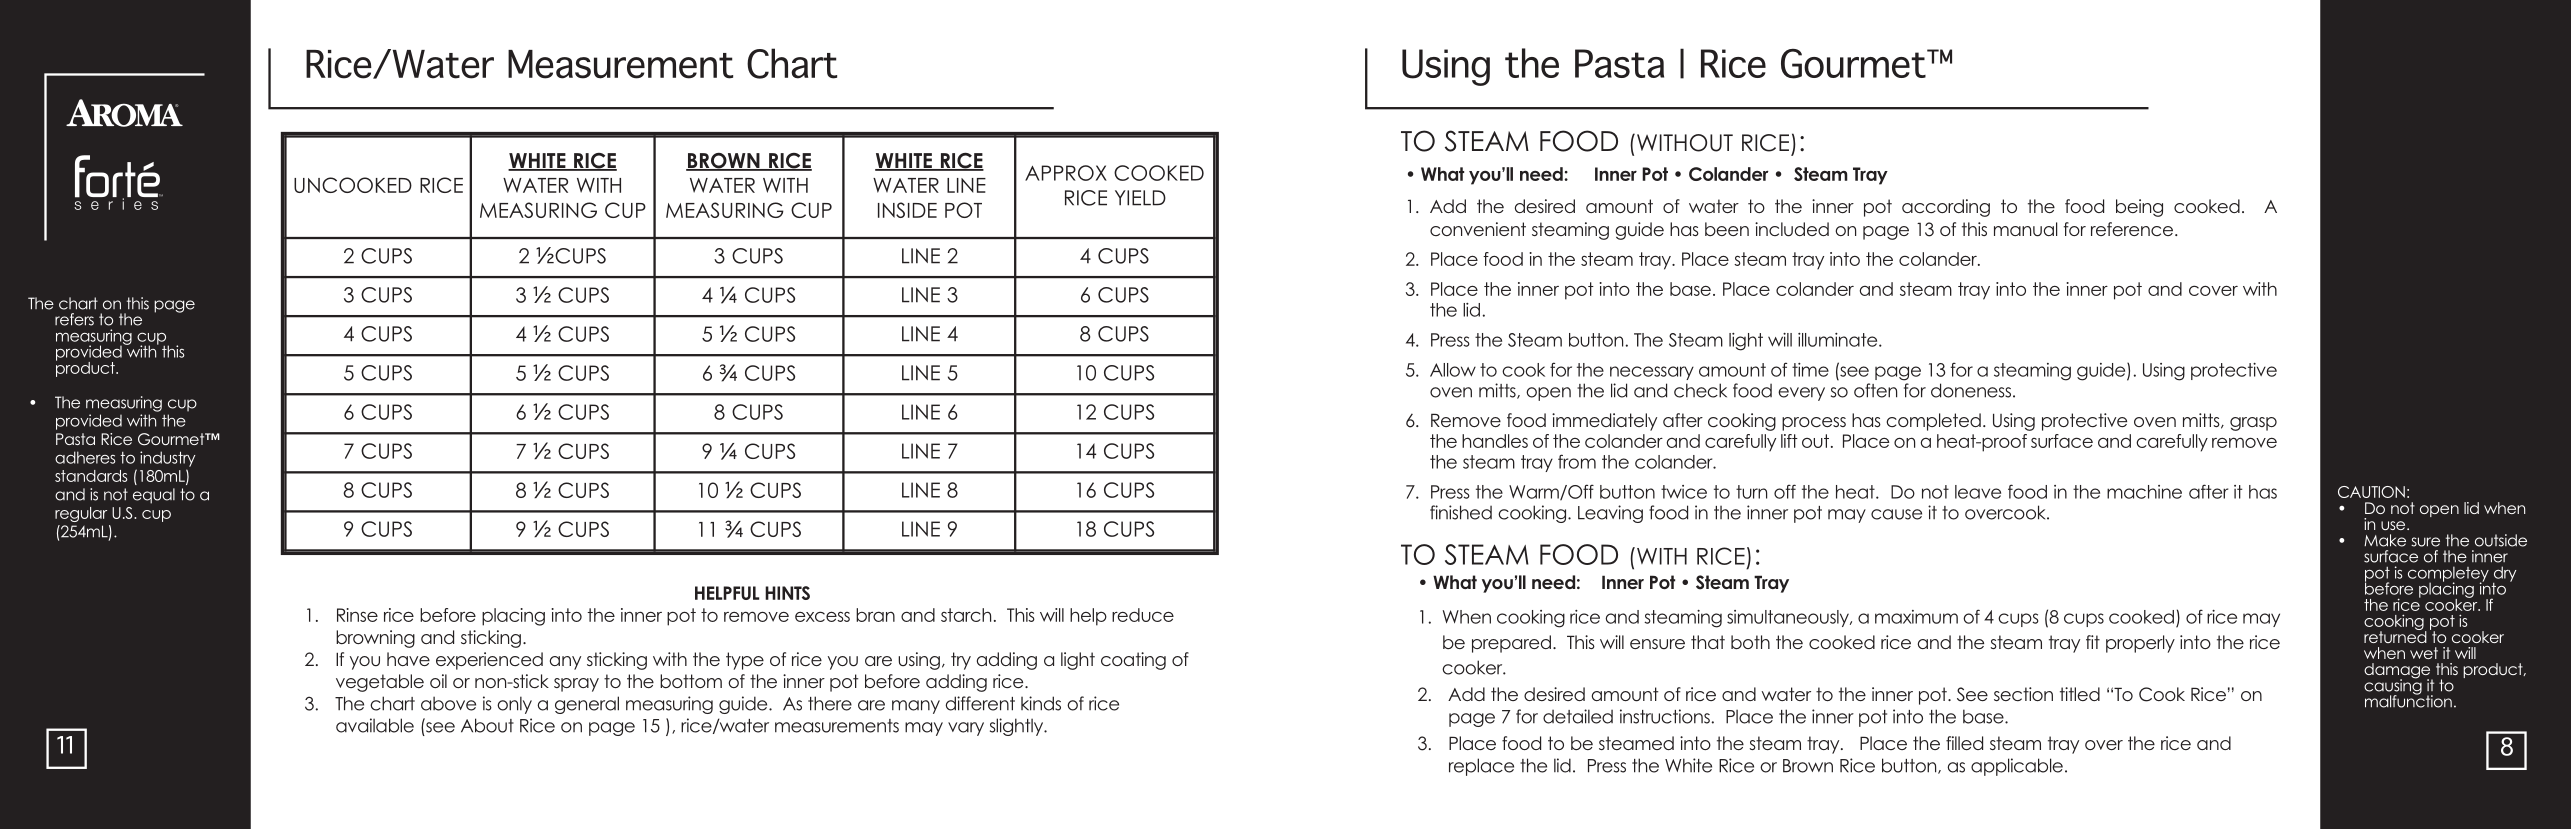 The width and height of the page is (2571, 829). What do you see at coordinates (357, 615) in the page?
I see `Rinse` at bounding box center [357, 615].
